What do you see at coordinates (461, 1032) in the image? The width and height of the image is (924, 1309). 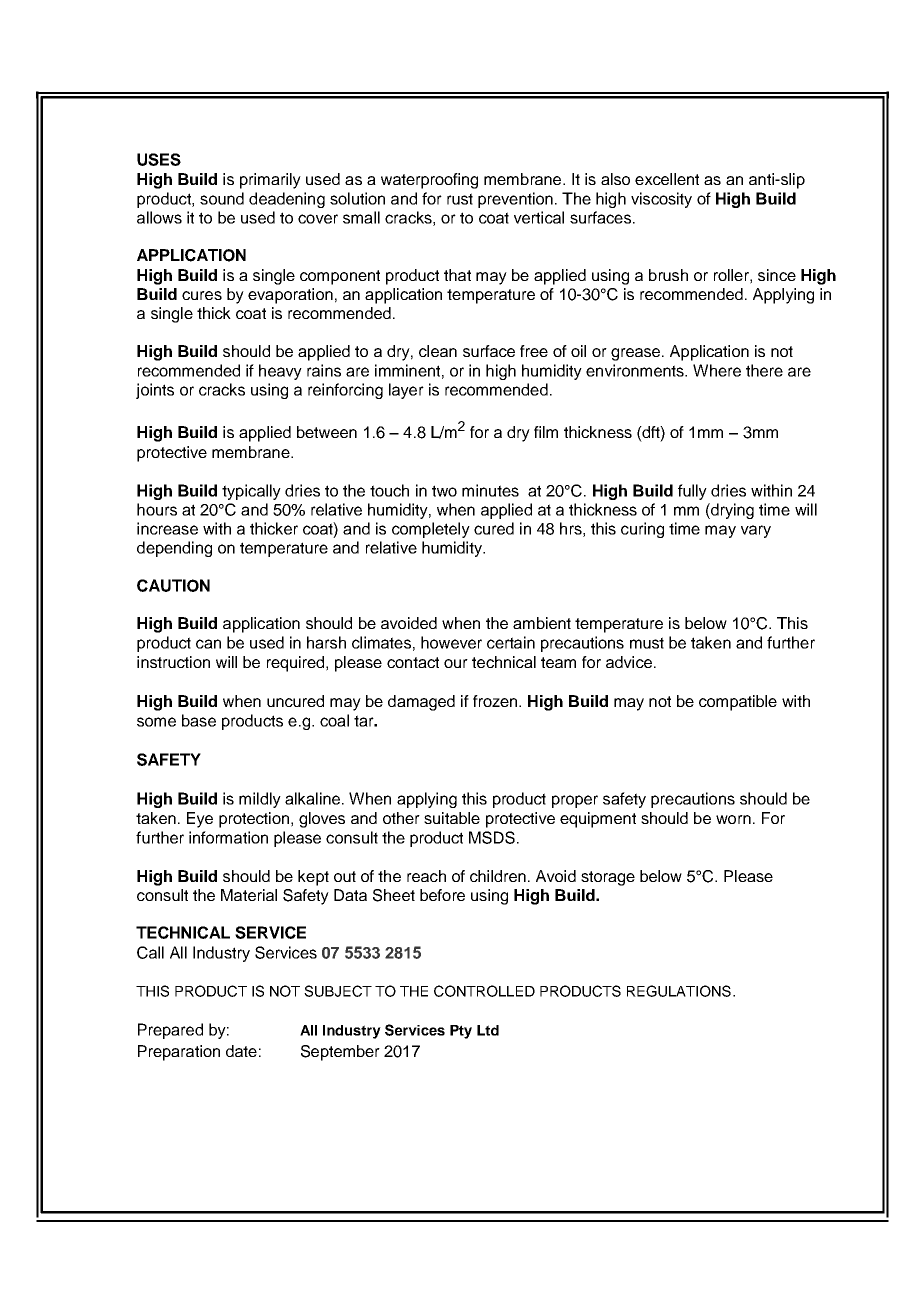 I see `Pty` at bounding box center [461, 1032].
